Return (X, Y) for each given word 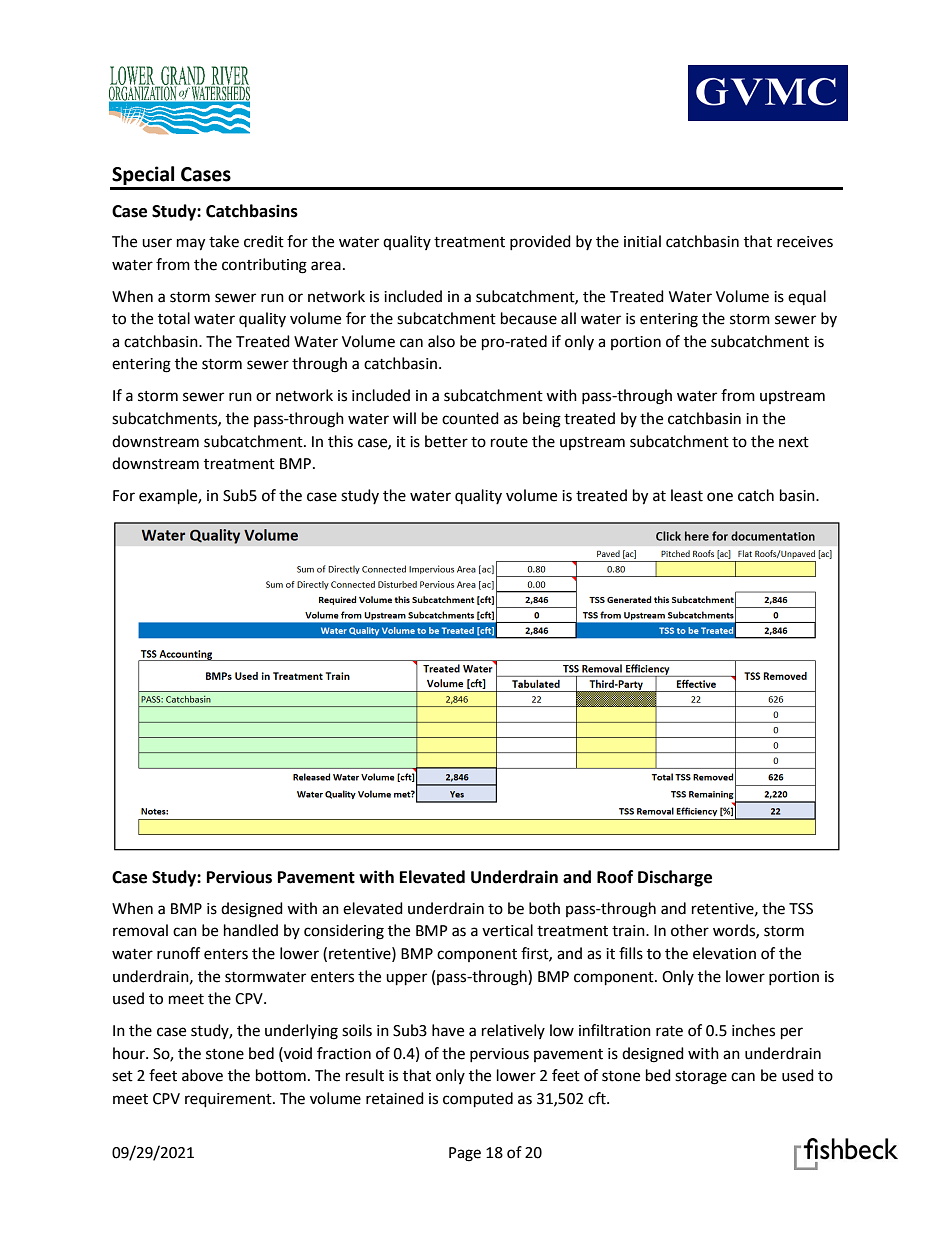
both (544, 908)
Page (465, 1154)
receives (805, 242)
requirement (229, 1100)
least (687, 495)
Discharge (675, 878)
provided (540, 242)
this (340, 441)
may (191, 244)
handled (251, 930)
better (446, 441)
